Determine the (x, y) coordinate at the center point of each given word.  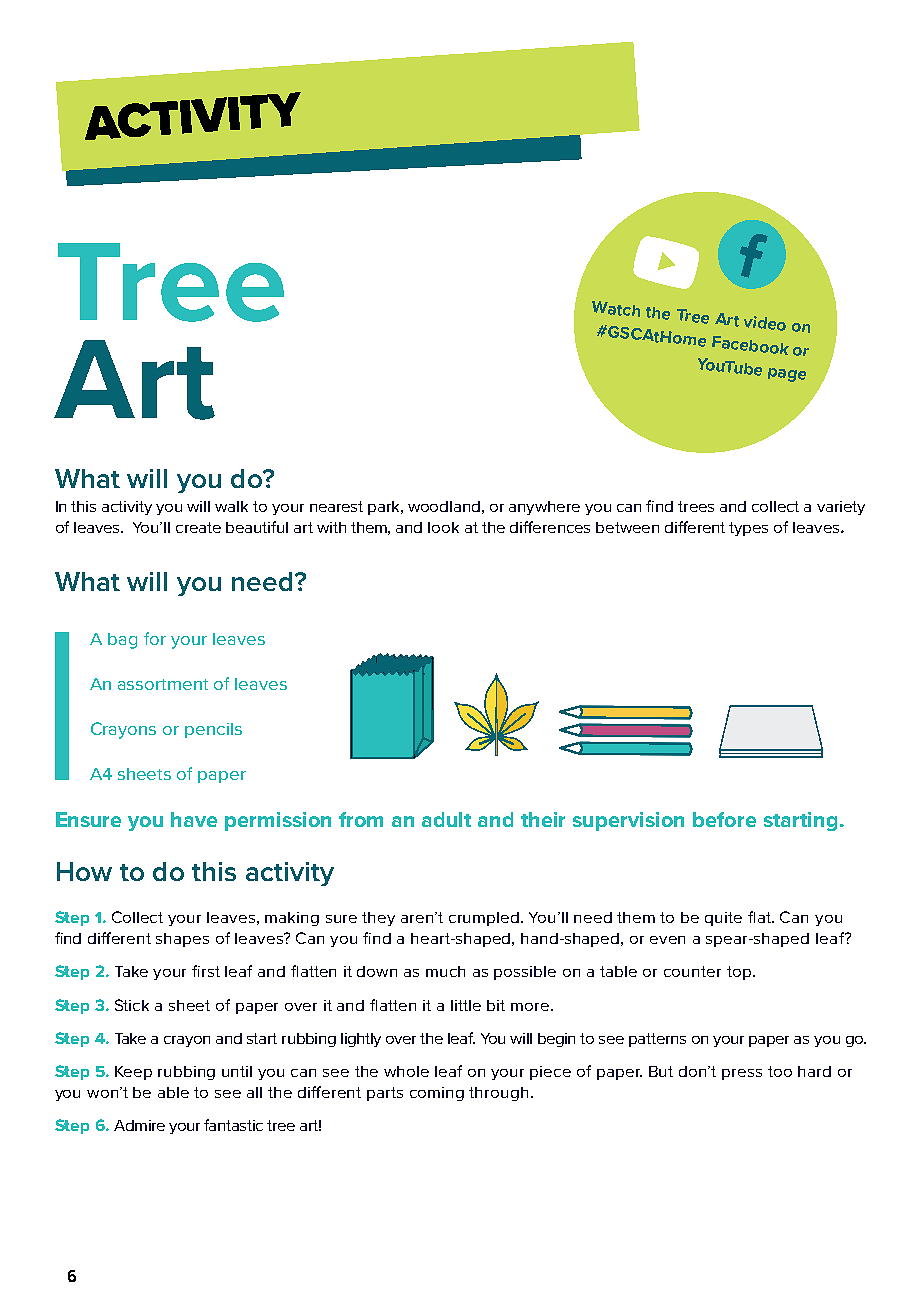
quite (723, 919)
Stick (132, 1005)
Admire (139, 1125)
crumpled (485, 919)
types (748, 529)
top (739, 973)
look (443, 527)
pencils (213, 730)
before (724, 819)
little (466, 1005)
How (84, 871)
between (627, 527)
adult (446, 819)
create (198, 527)
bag (122, 641)
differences (550, 527)
